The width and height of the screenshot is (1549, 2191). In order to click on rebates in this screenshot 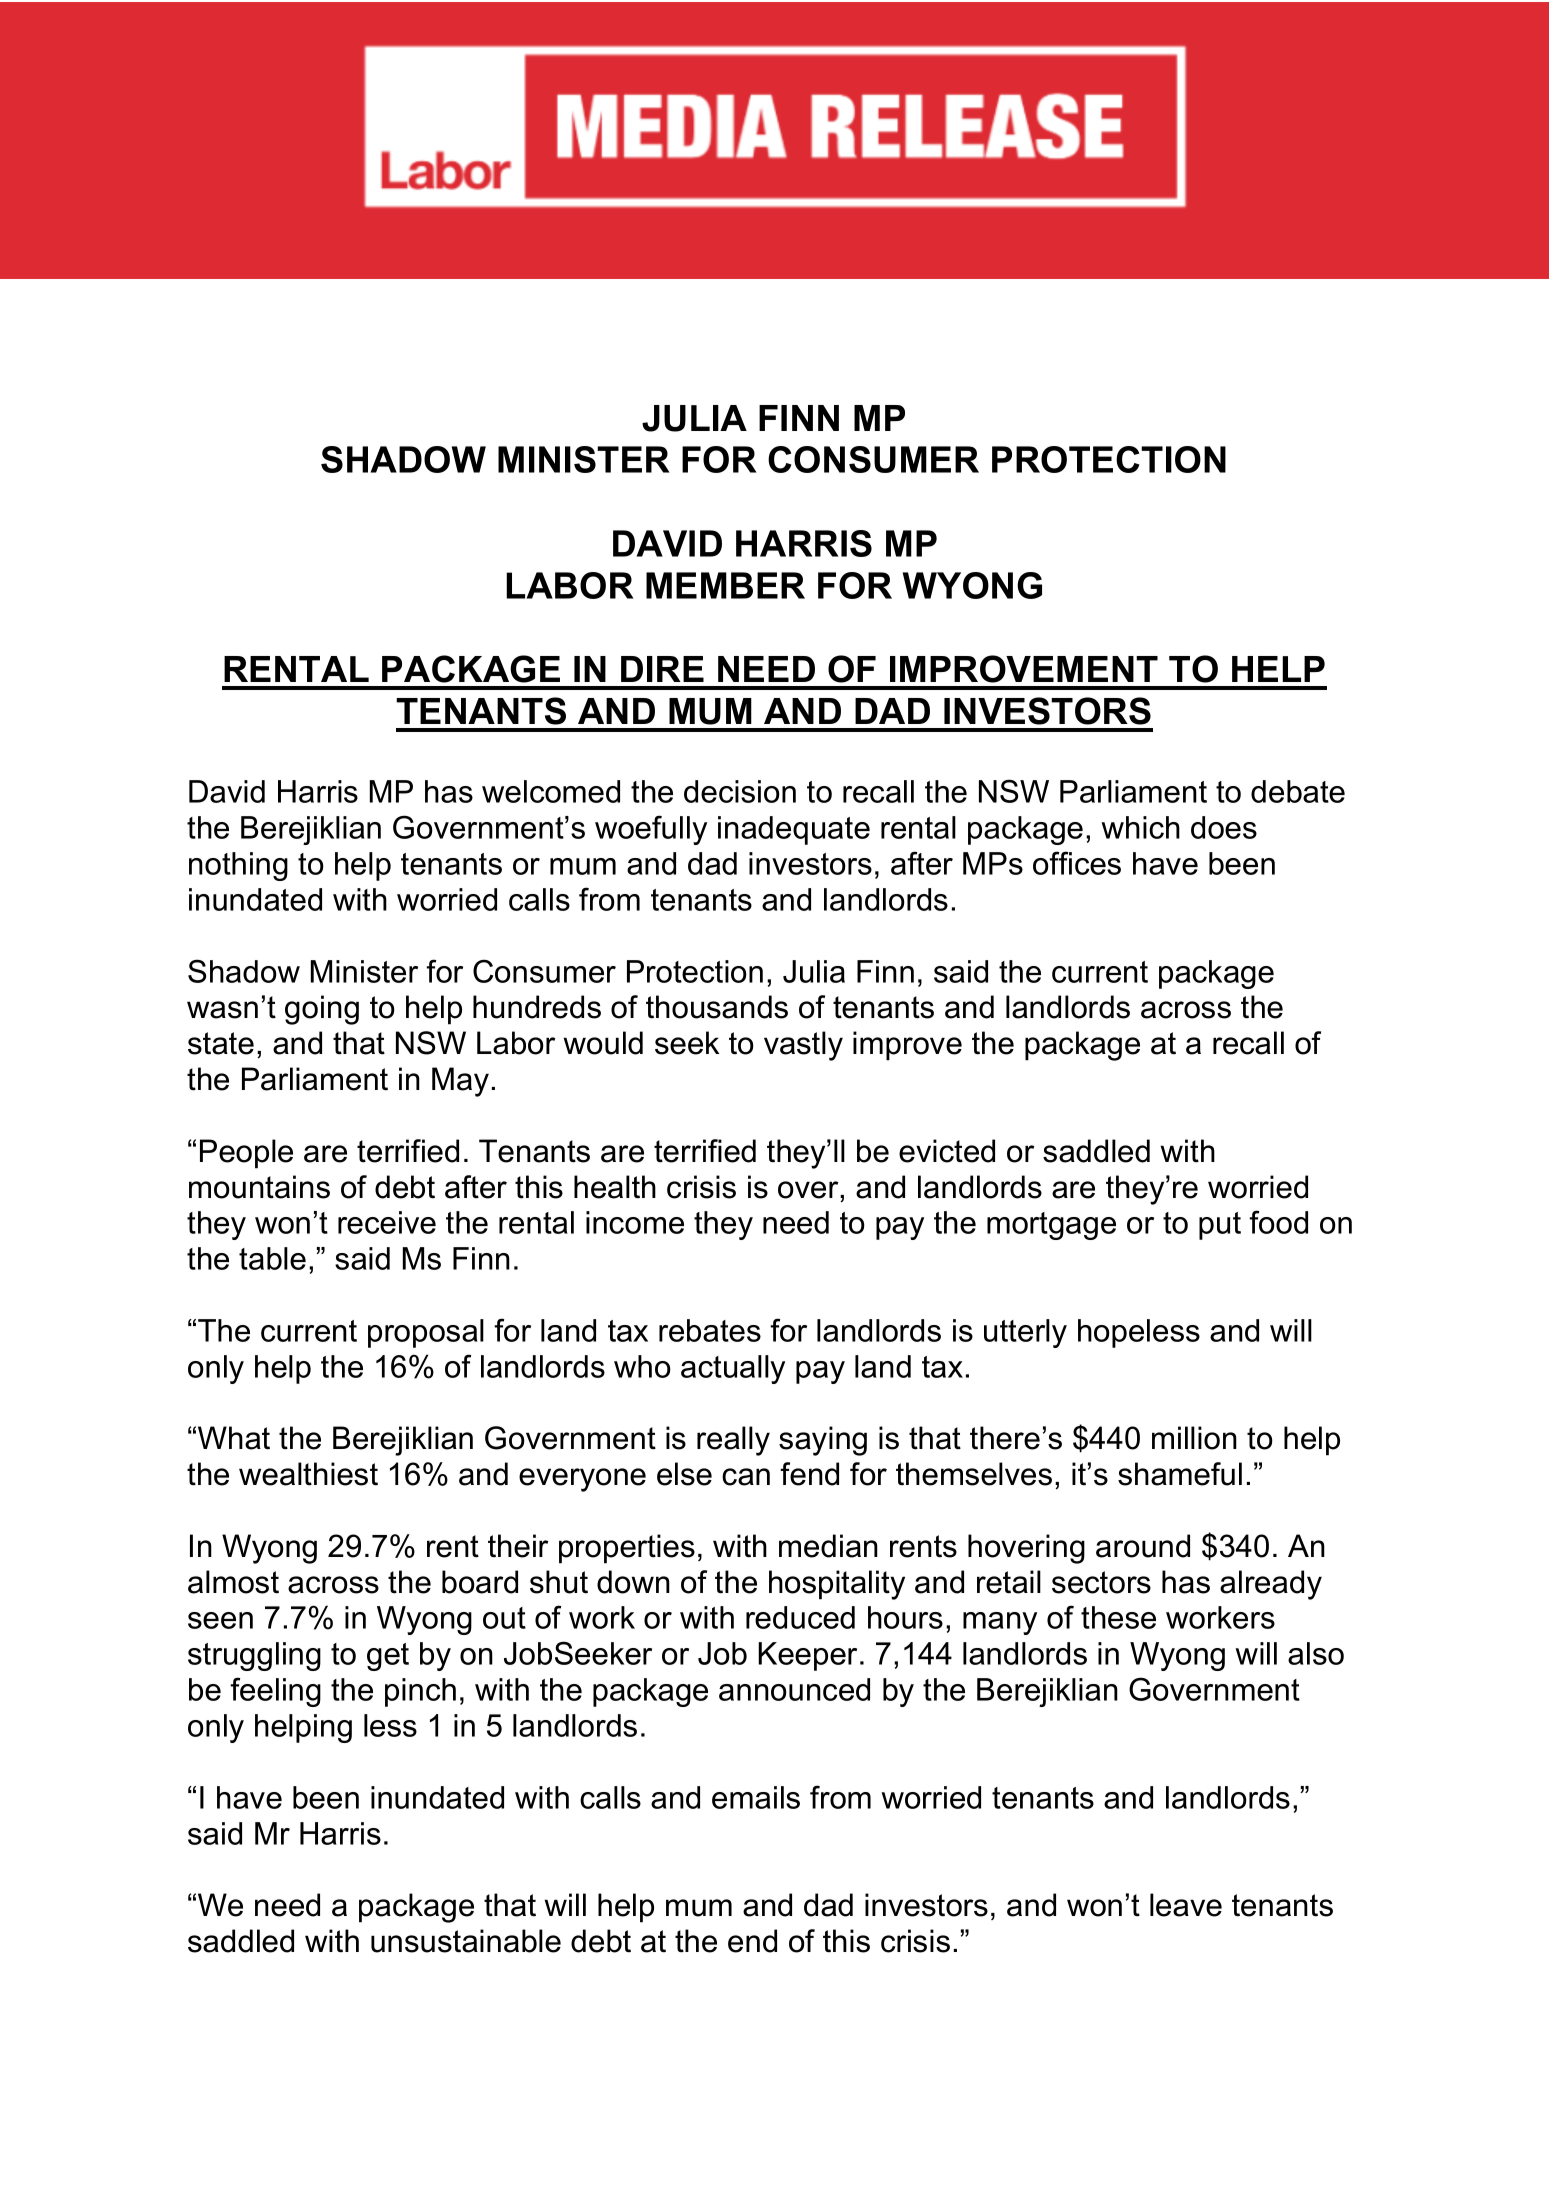, I will do `click(710, 1330)`.
